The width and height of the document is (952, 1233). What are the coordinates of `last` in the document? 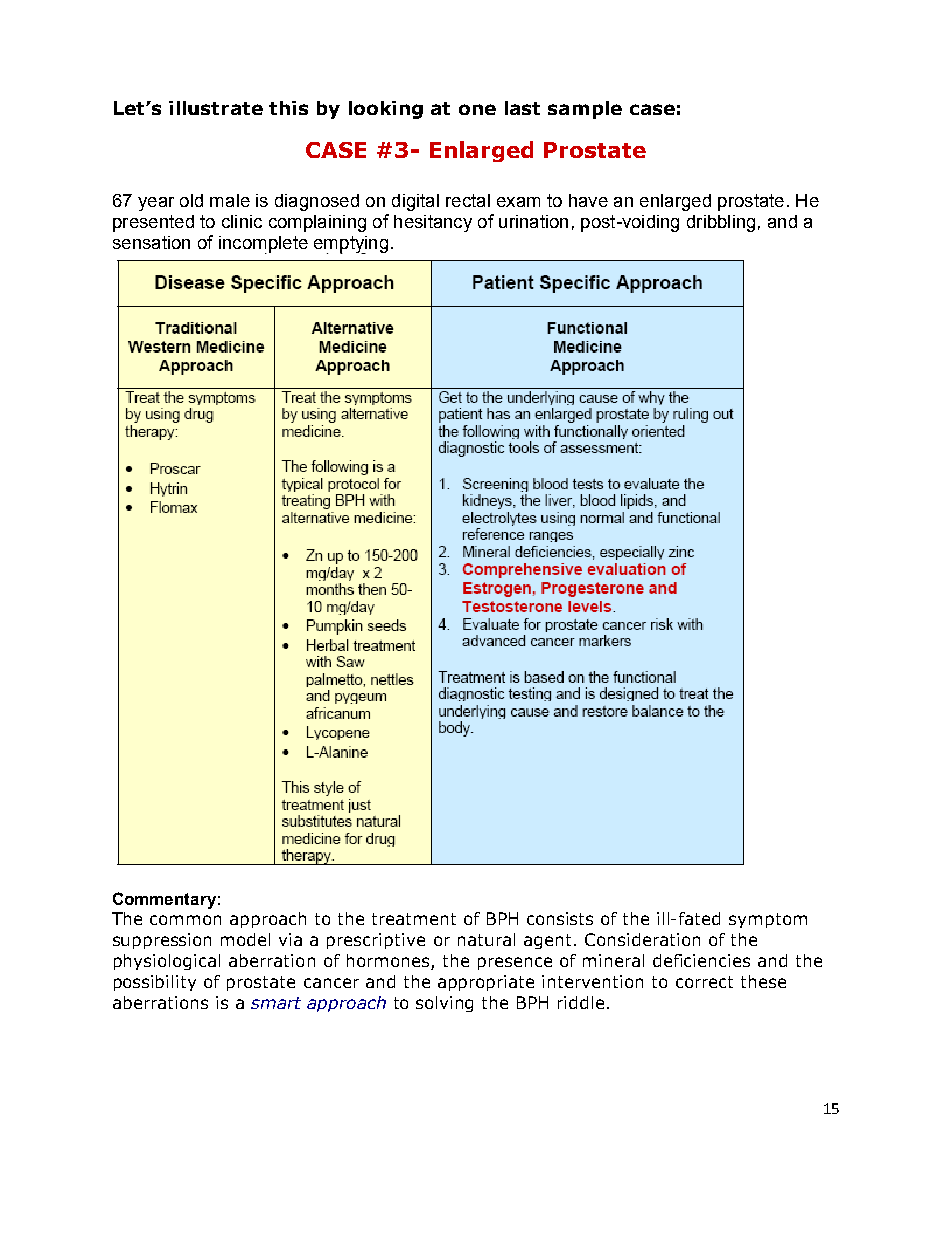 It's located at (522, 108).
